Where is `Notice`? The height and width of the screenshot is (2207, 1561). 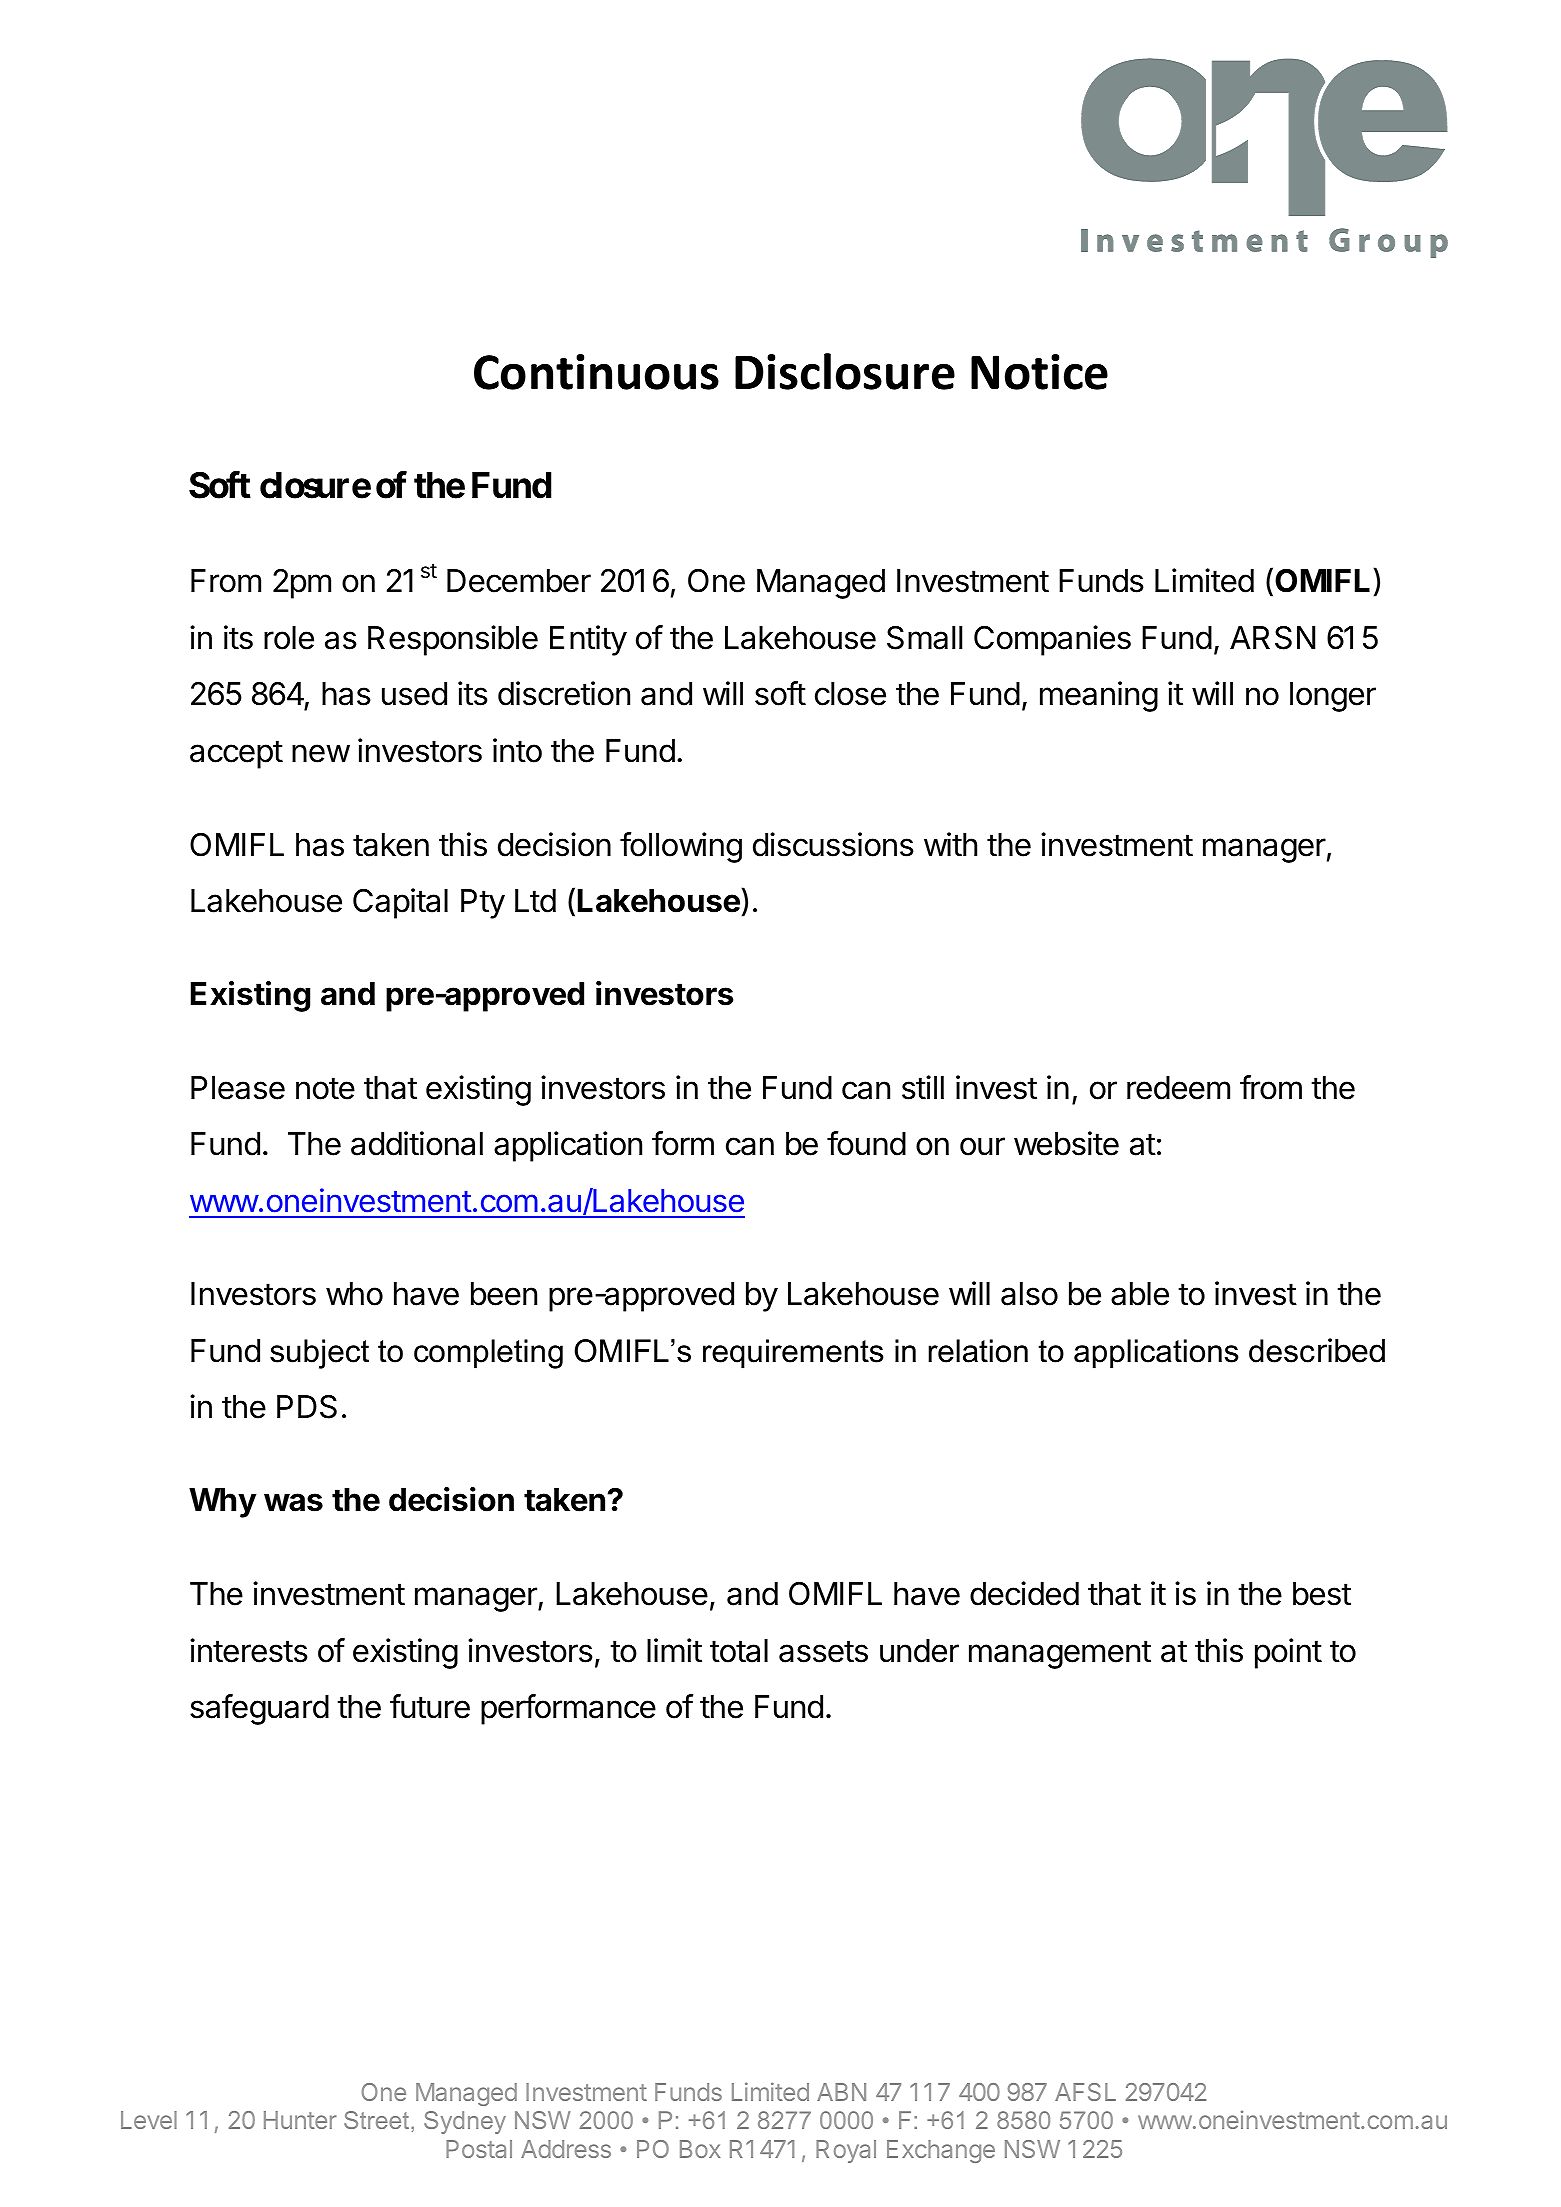
Notice is located at coordinates (1039, 372).
